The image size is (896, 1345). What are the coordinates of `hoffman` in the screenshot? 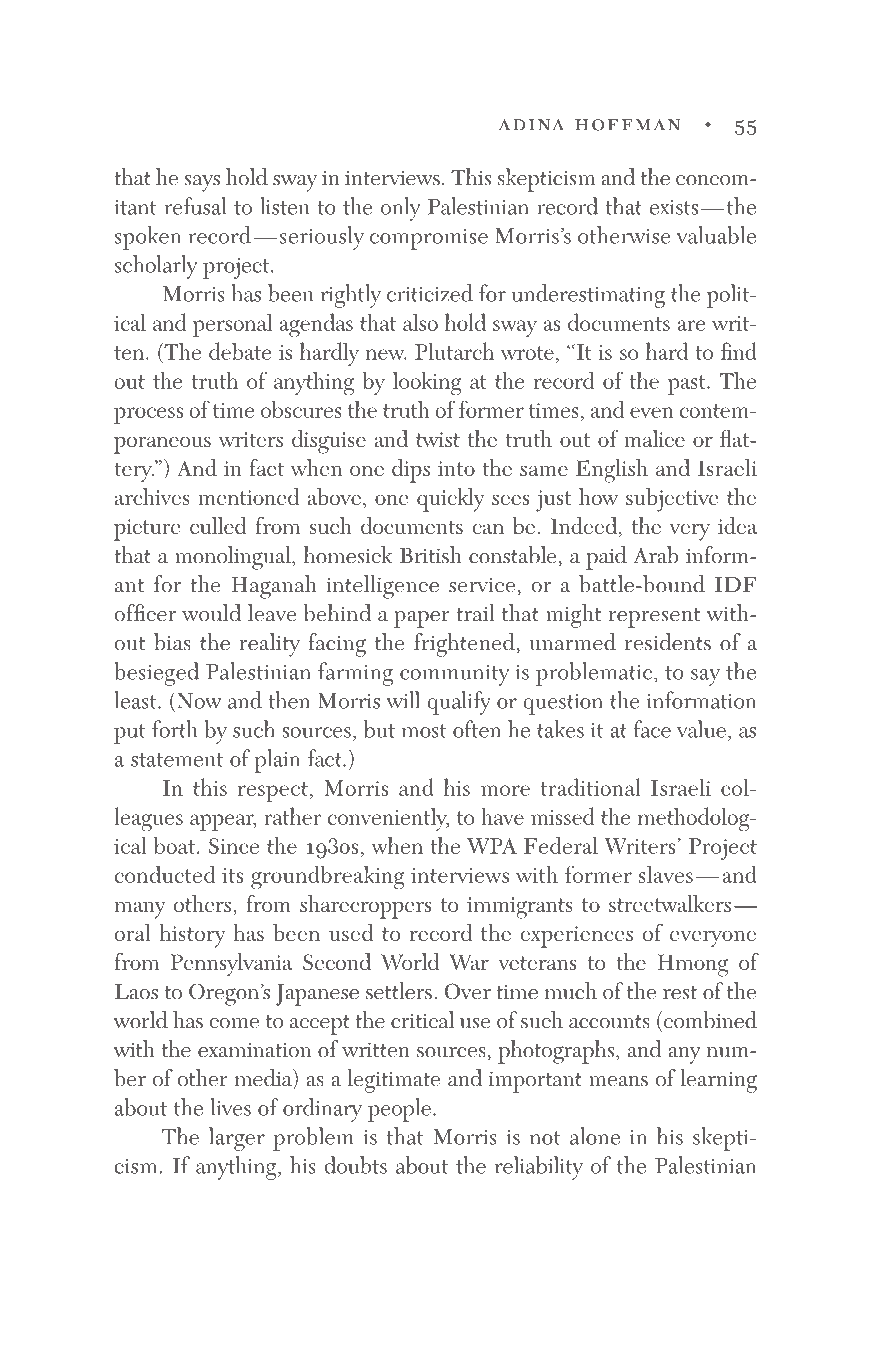 It's located at (628, 125).
